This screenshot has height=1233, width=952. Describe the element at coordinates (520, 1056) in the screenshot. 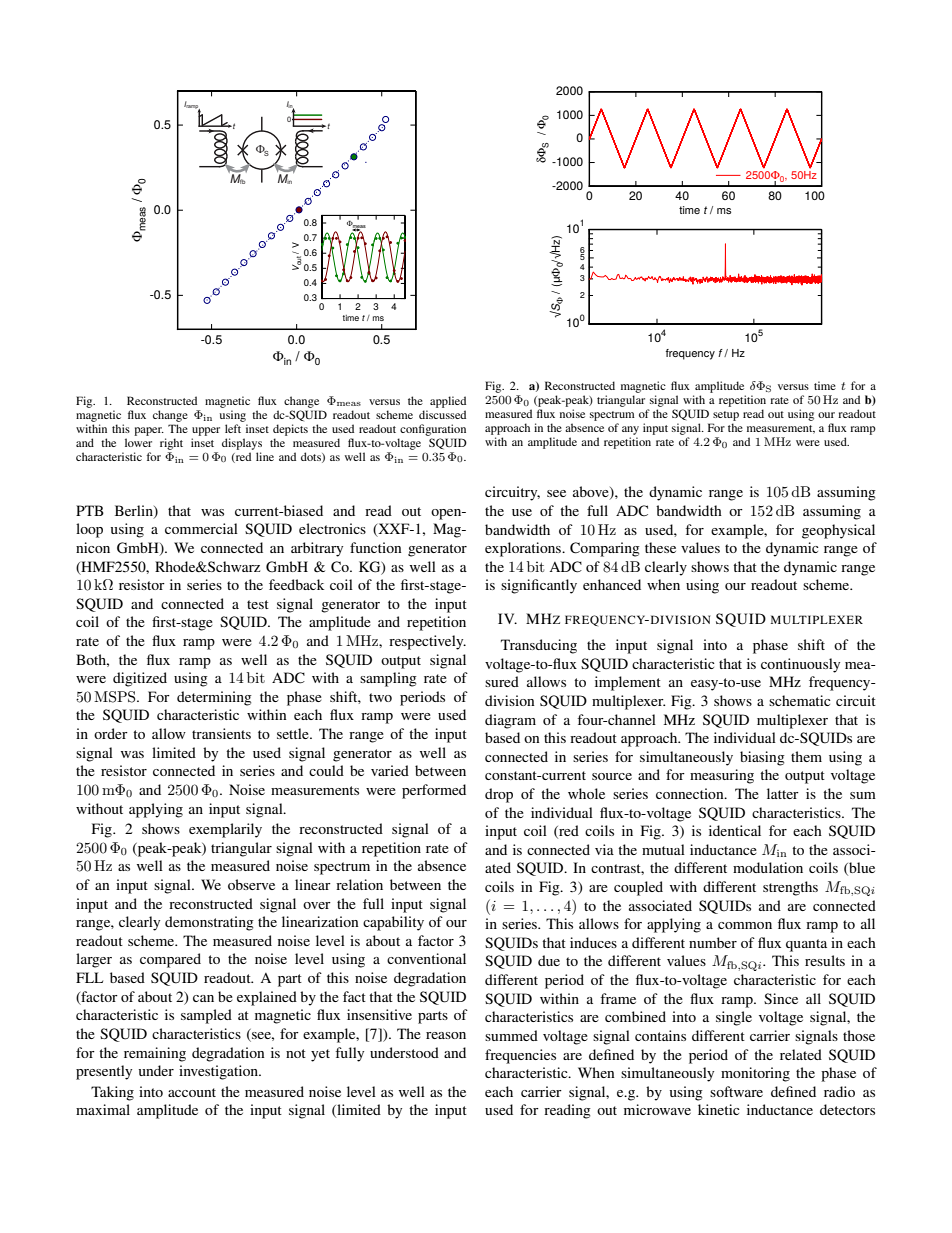

I see `frequencies` at that location.
